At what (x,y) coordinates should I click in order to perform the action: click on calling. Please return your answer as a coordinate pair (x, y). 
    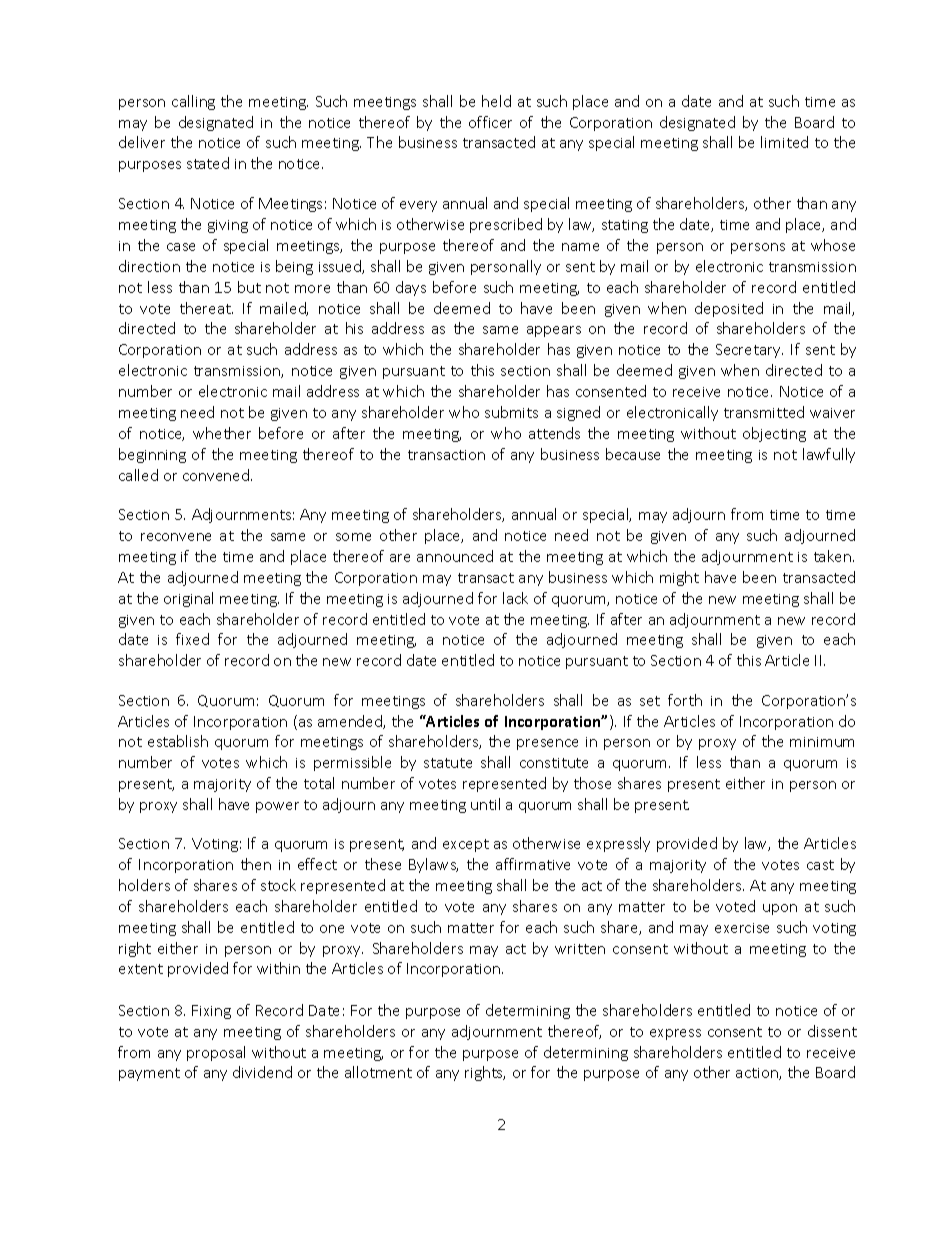
    Looking at the image, I should click on (193, 102).
